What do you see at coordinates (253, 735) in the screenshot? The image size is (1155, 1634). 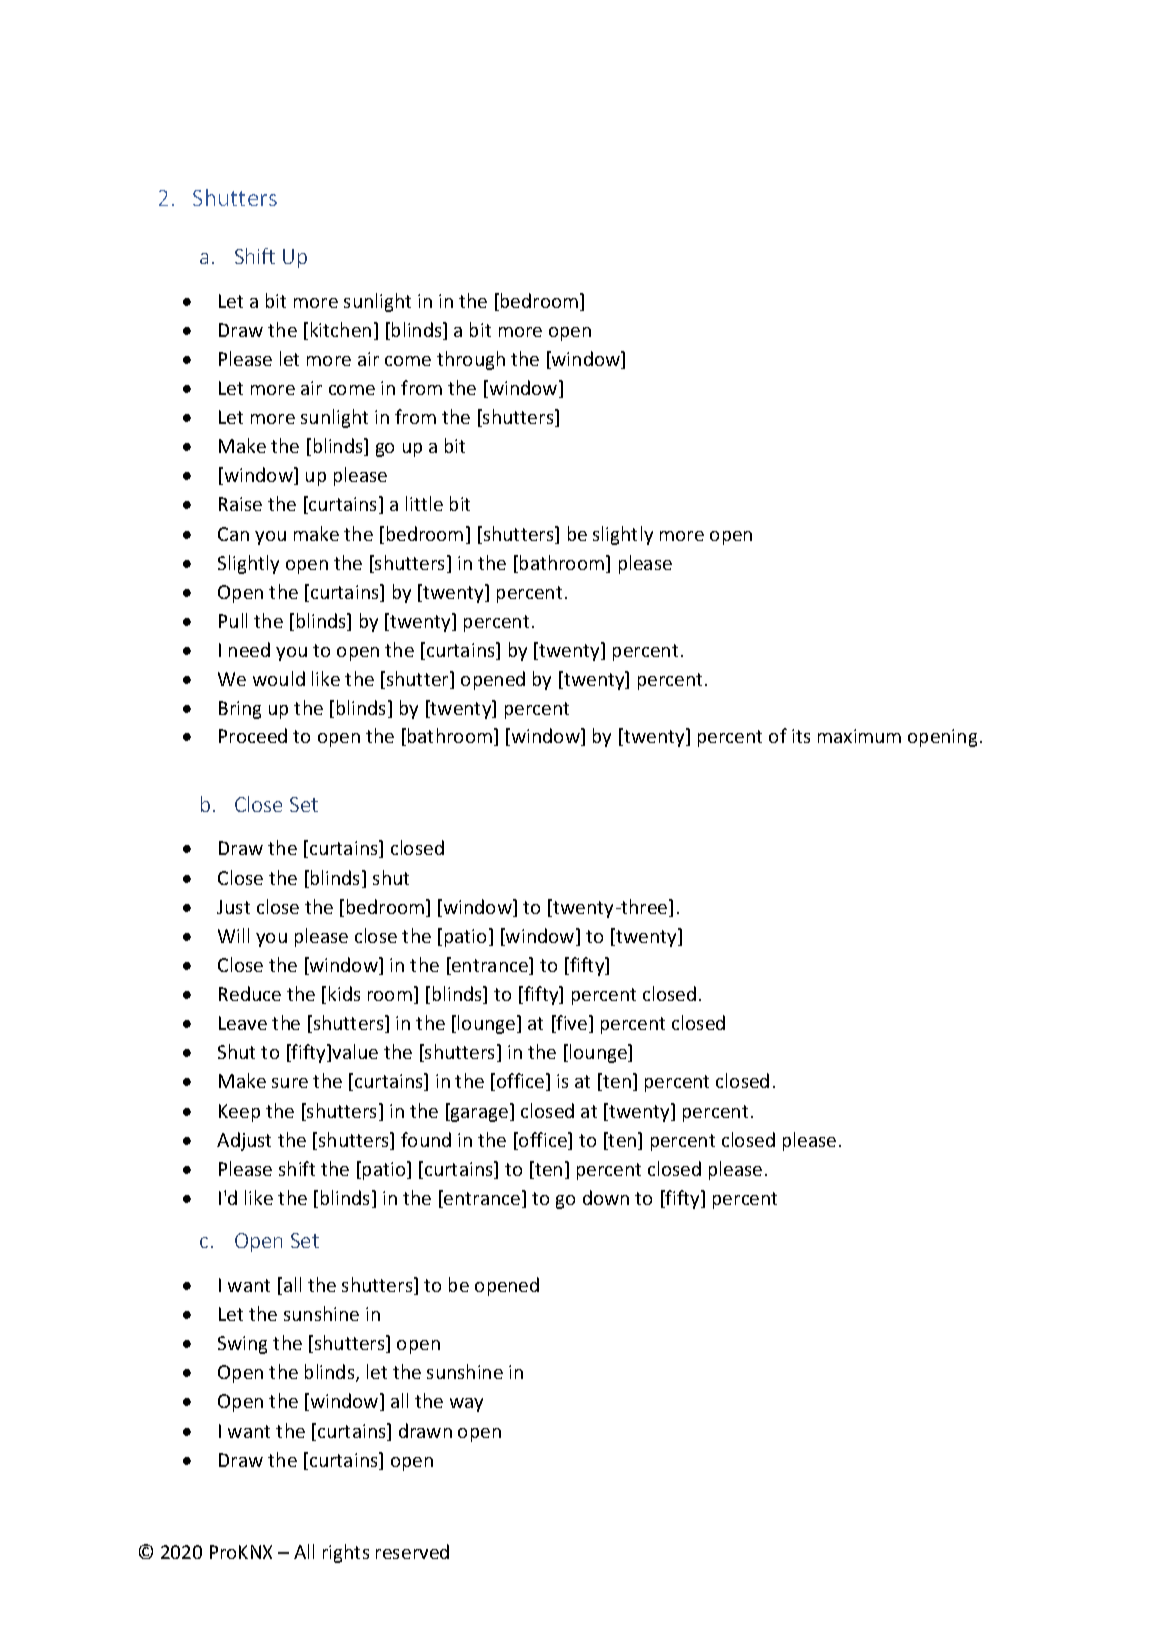 I see `Proceed` at bounding box center [253, 735].
